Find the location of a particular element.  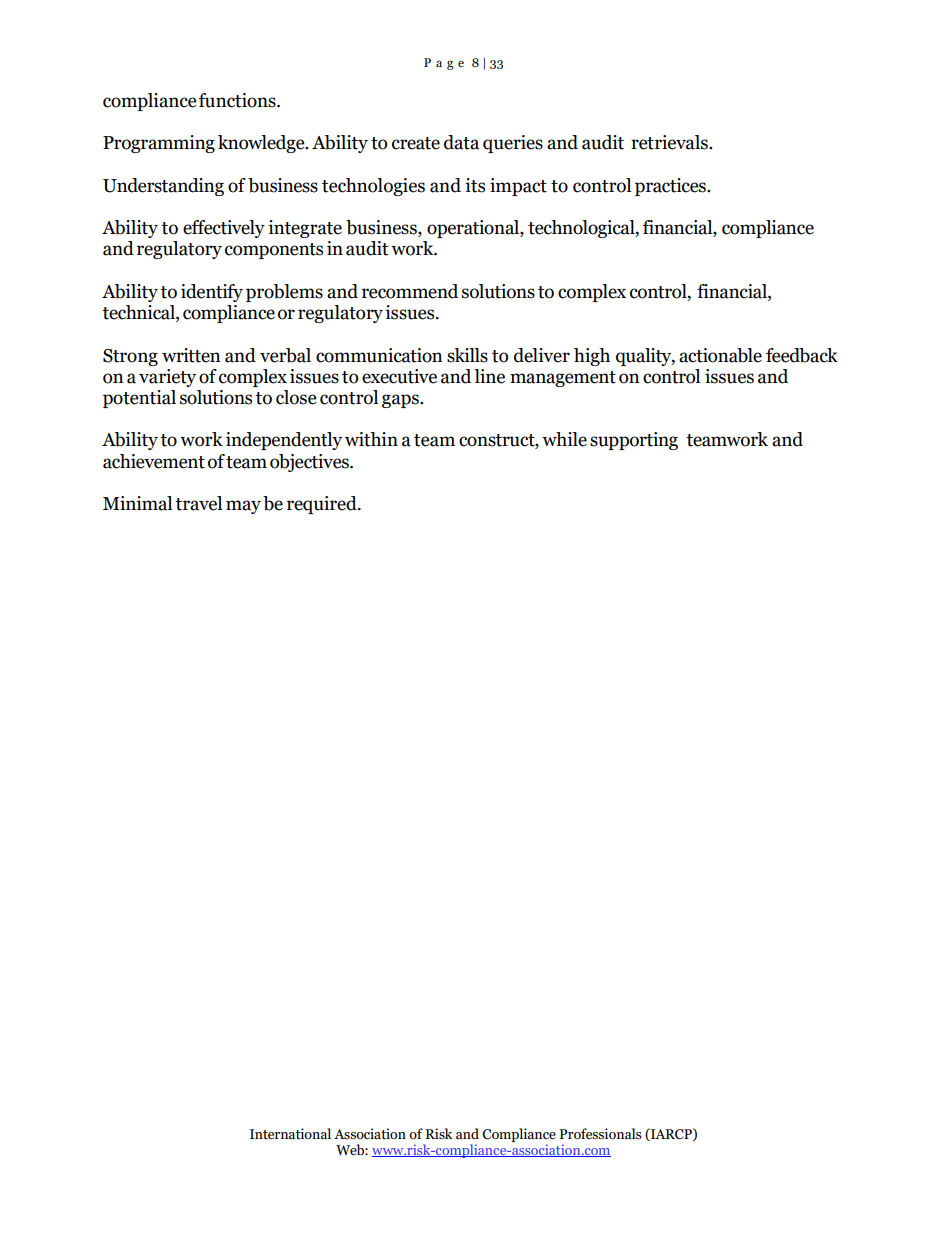

its is located at coordinates (475, 185).
